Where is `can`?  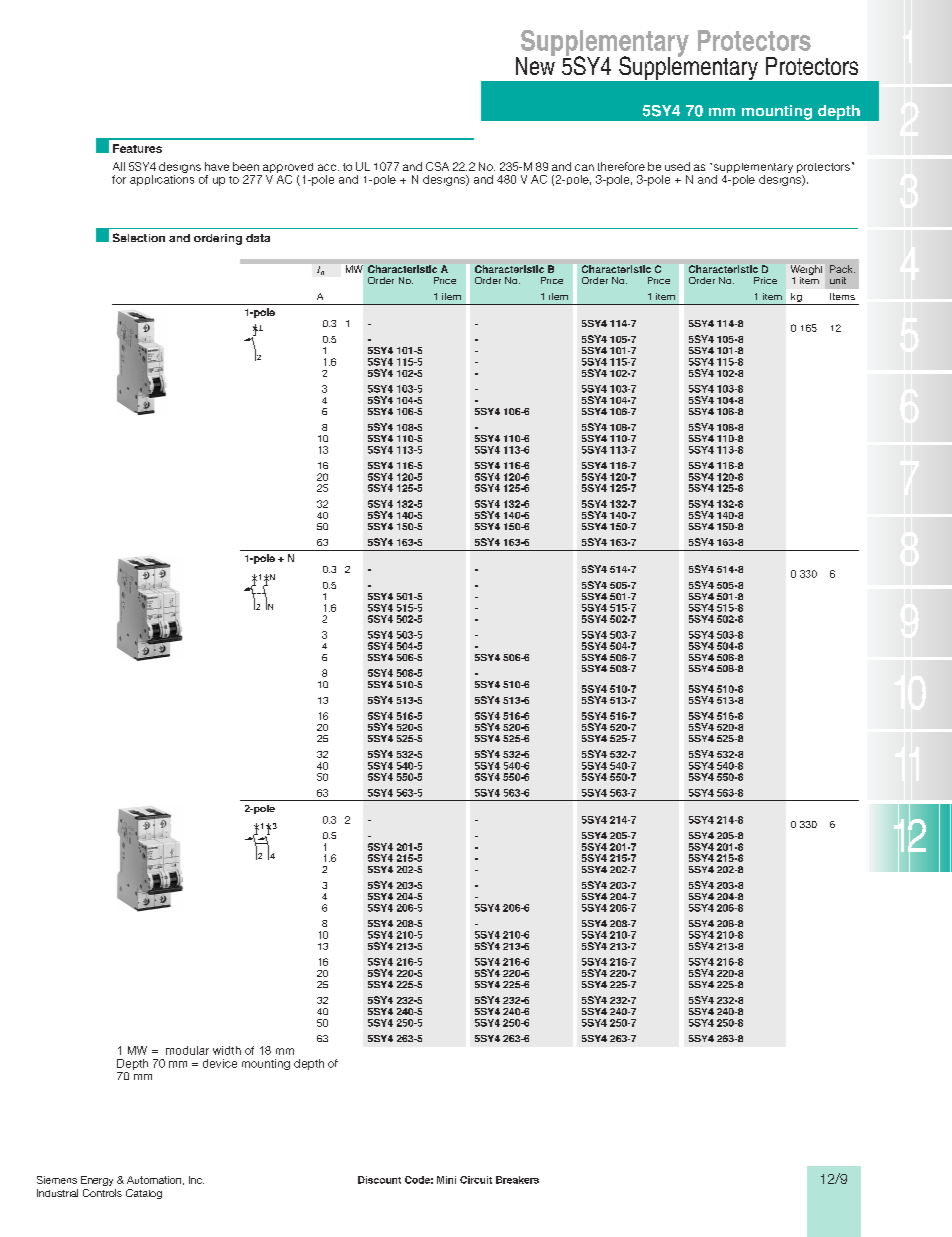
can is located at coordinates (584, 167).
